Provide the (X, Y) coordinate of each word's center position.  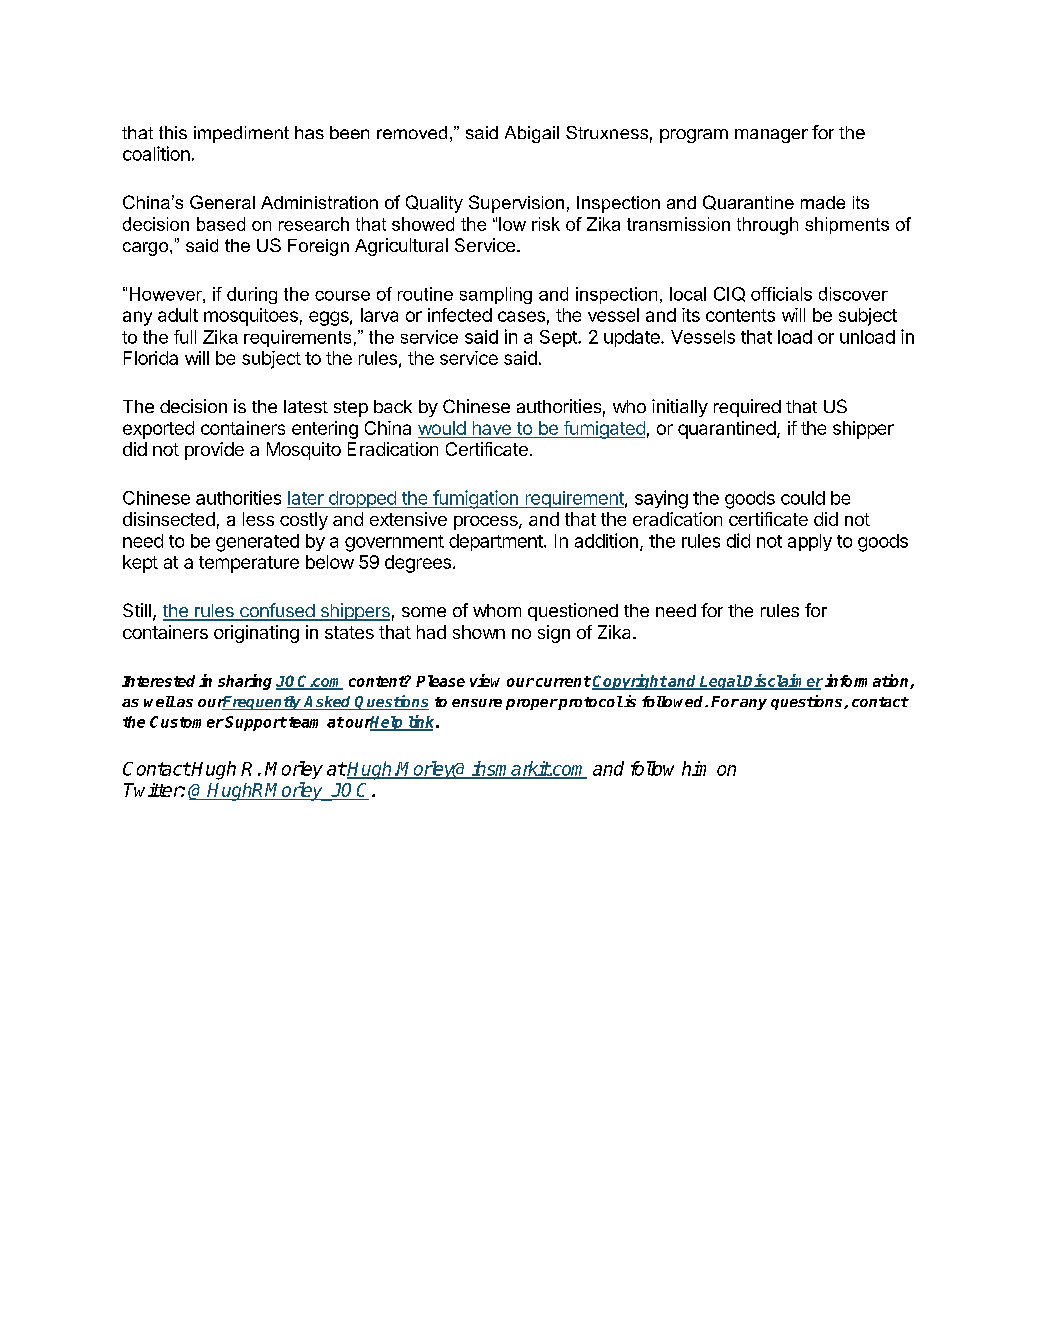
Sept (559, 338)
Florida (151, 358)
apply (810, 542)
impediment (241, 134)
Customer (187, 722)
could (803, 498)
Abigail (532, 134)
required (747, 408)
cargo (147, 249)
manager (771, 136)
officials (781, 294)
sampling (496, 295)
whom (497, 610)
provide (214, 451)
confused (277, 611)
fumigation (475, 499)
